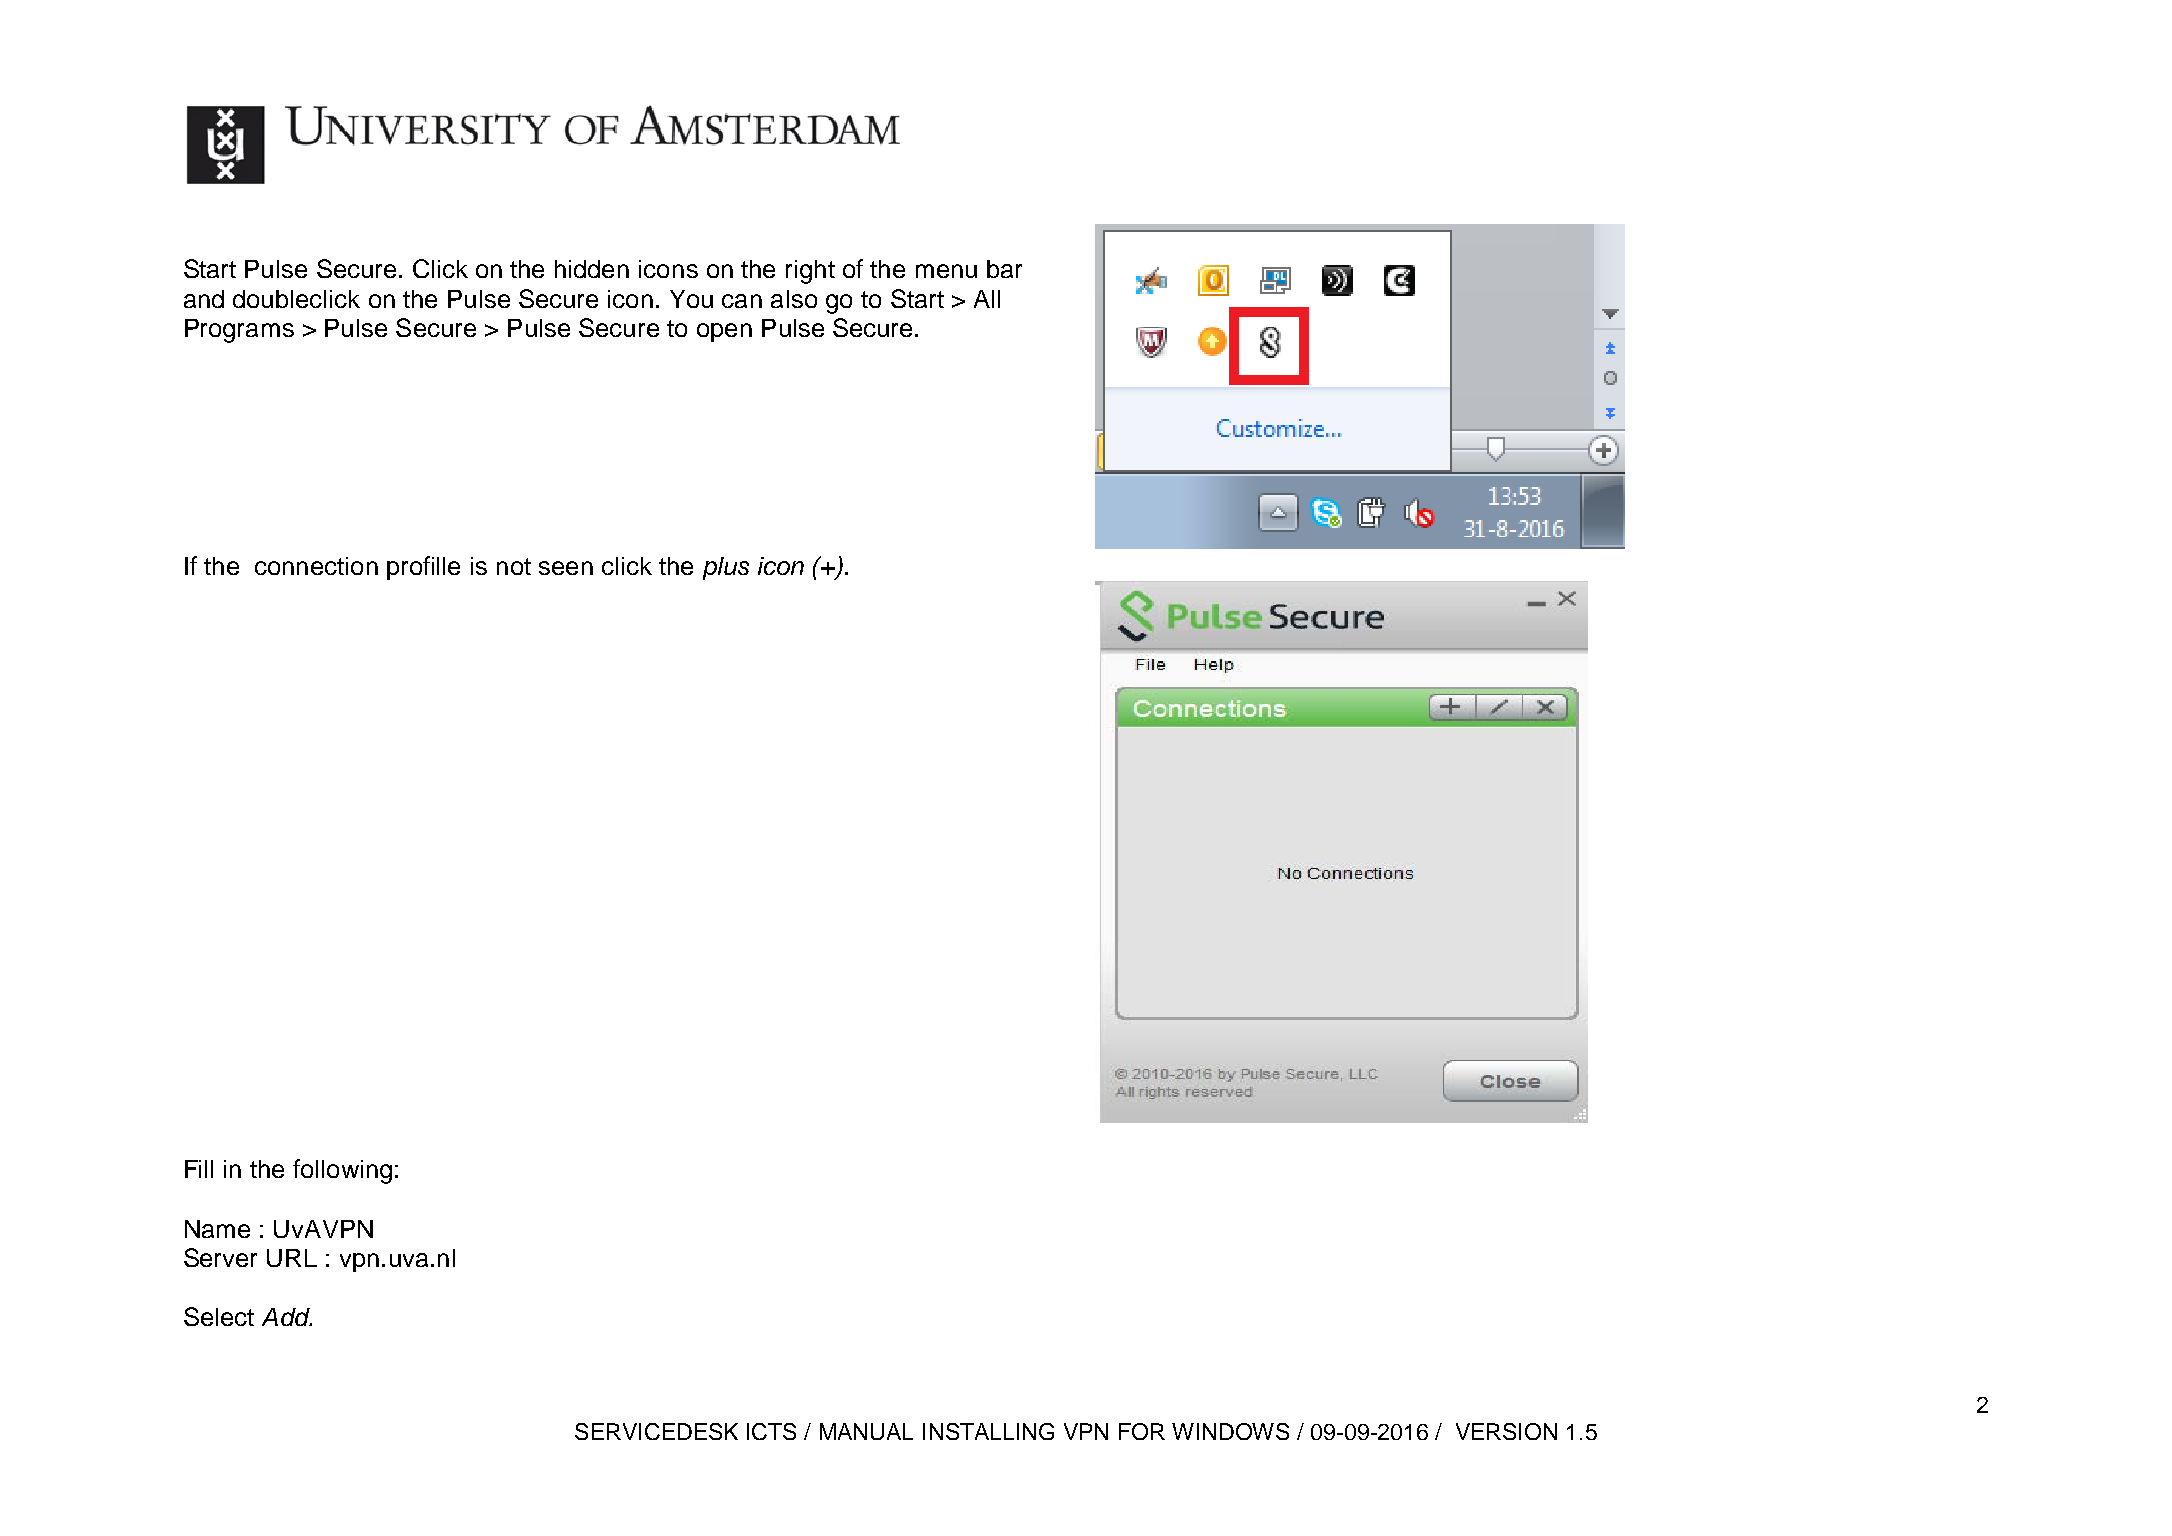  What do you see at coordinates (1004, 269) in the document?
I see `bar` at bounding box center [1004, 269].
